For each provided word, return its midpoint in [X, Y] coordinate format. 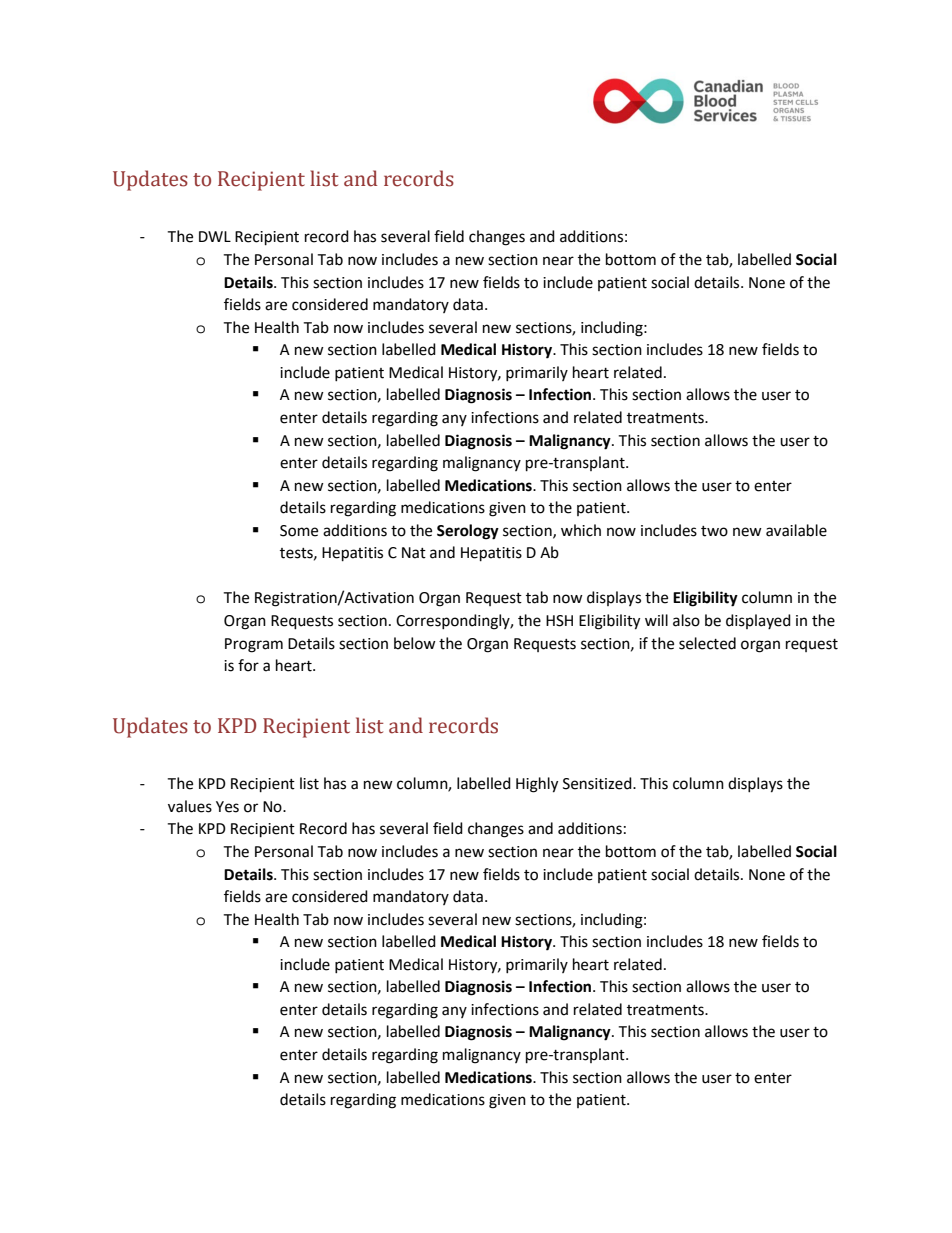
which [581, 530]
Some [299, 531]
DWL [215, 236]
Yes [227, 807]
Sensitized [598, 783]
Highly [537, 785]
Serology [468, 532]
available [796, 530]
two [714, 531]
